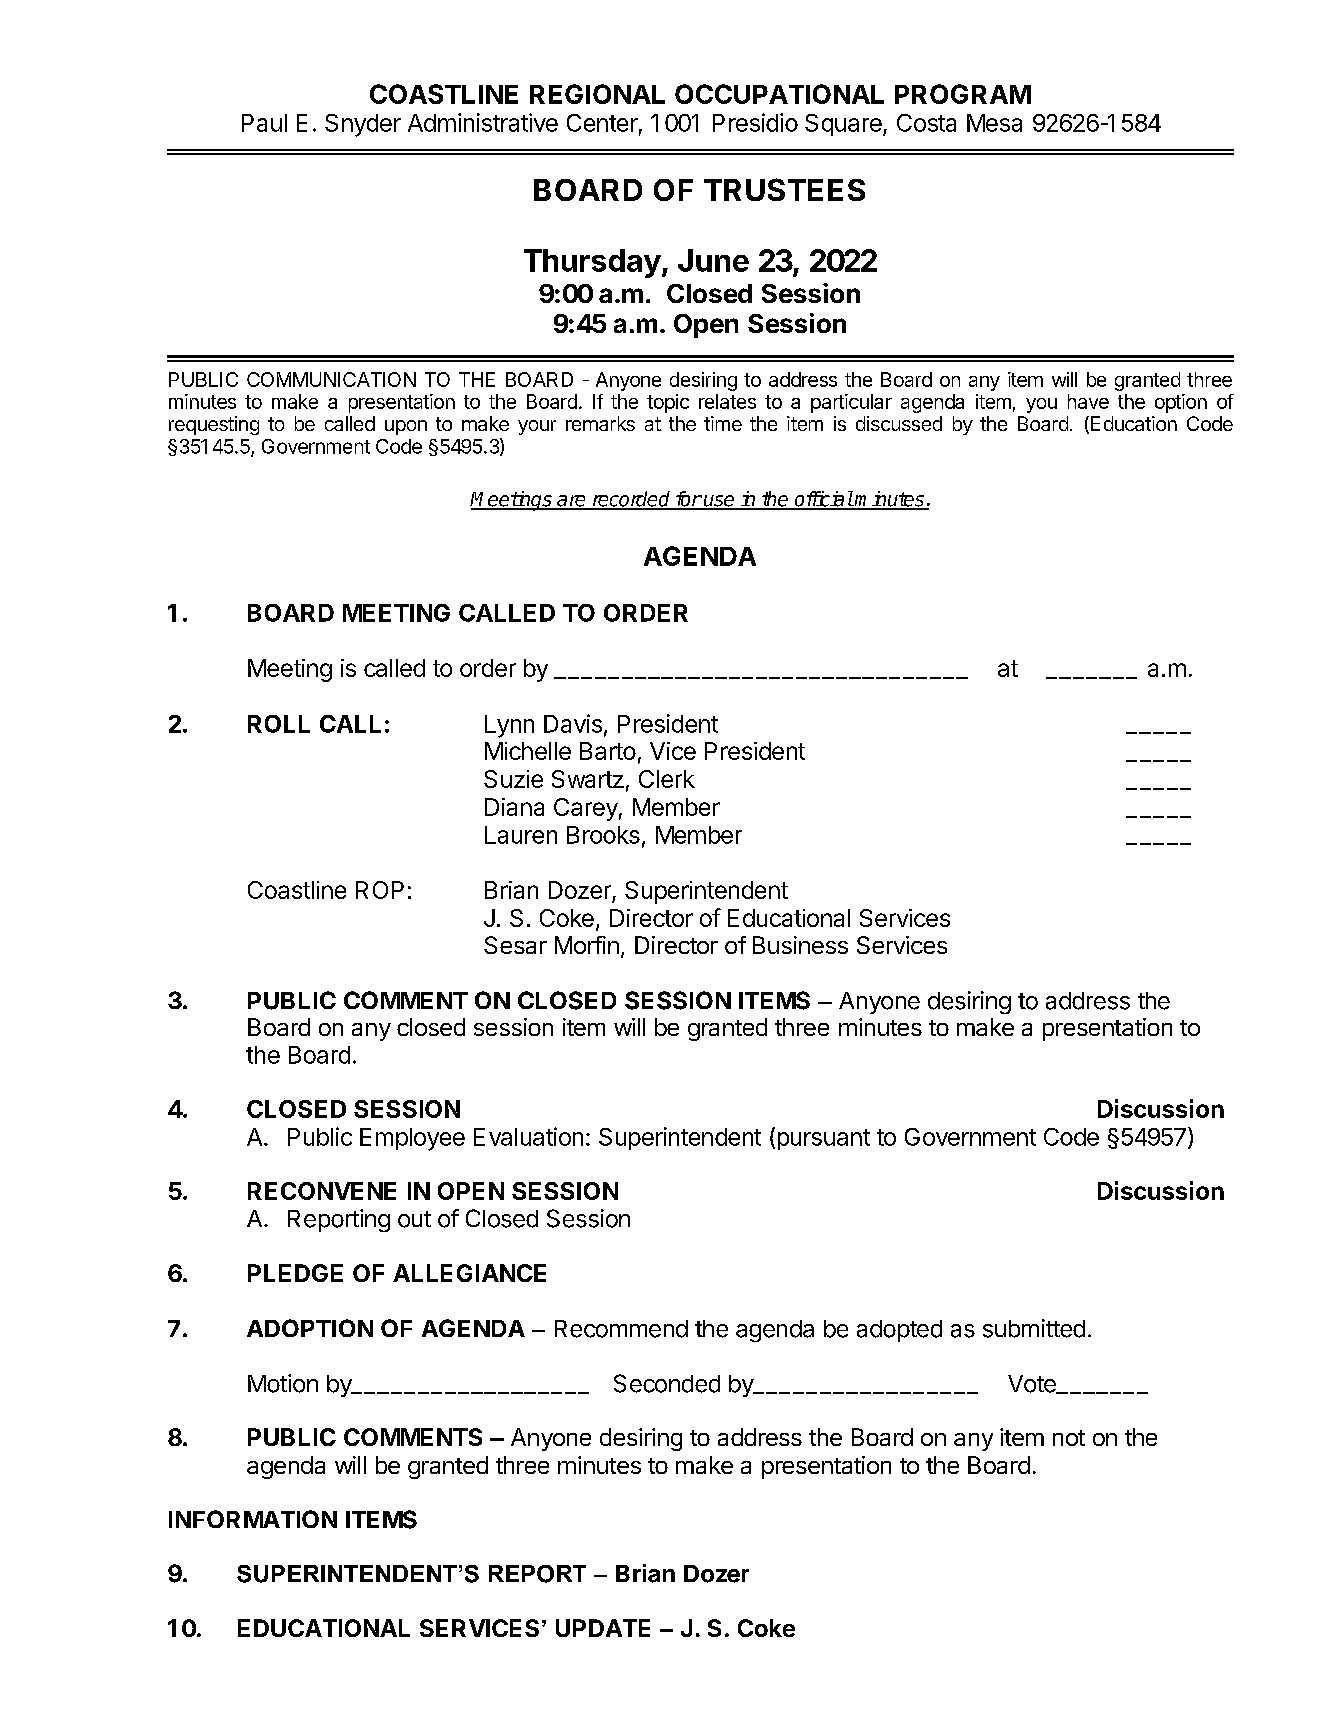 The width and height of the document is (1341, 1736). I want to click on Snyder, so click(363, 125).
